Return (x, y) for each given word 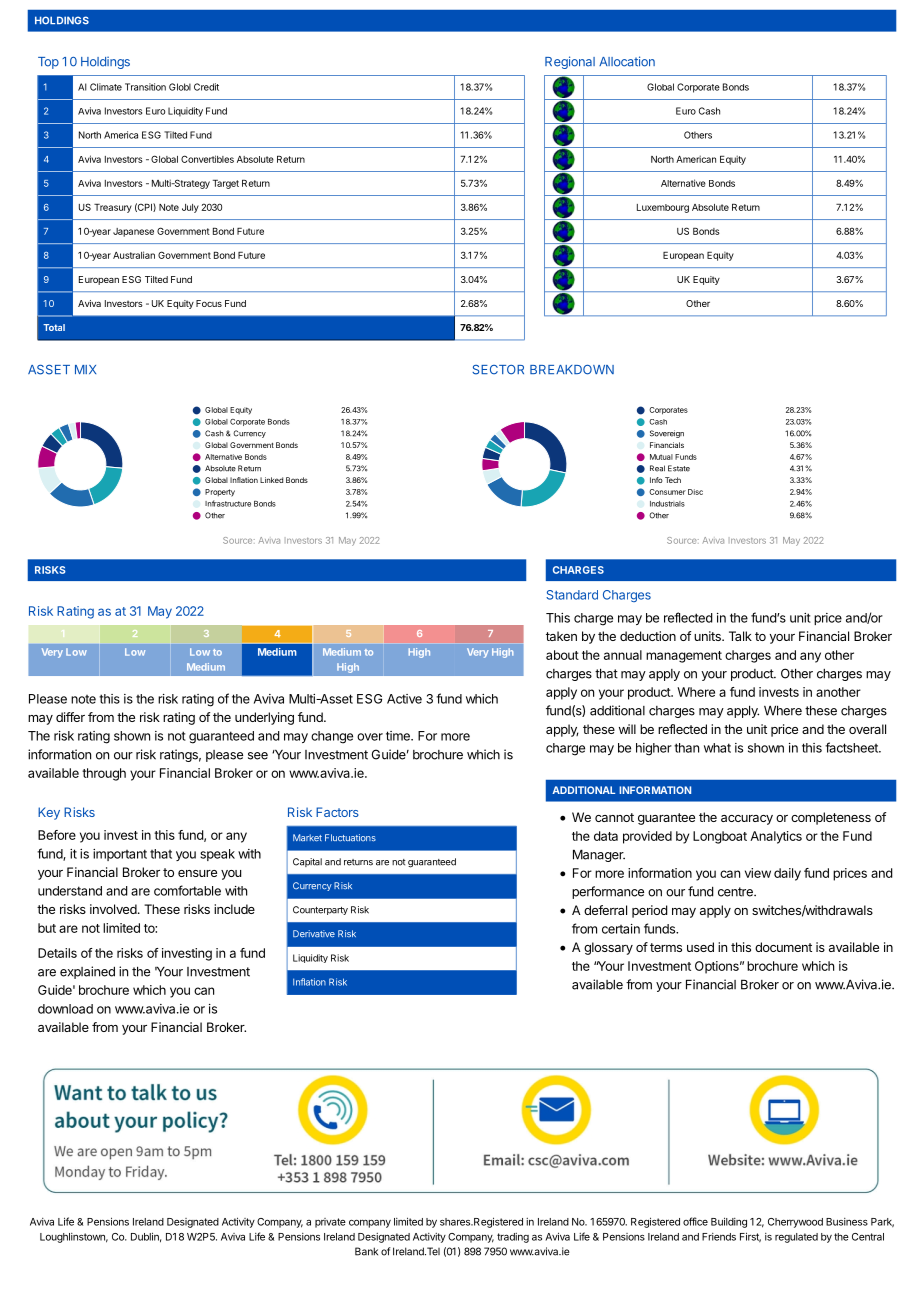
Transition (145, 87)
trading (513, 1238)
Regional (570, 62)
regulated (796, 1238)
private (330, 1223)
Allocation (627, 61)
